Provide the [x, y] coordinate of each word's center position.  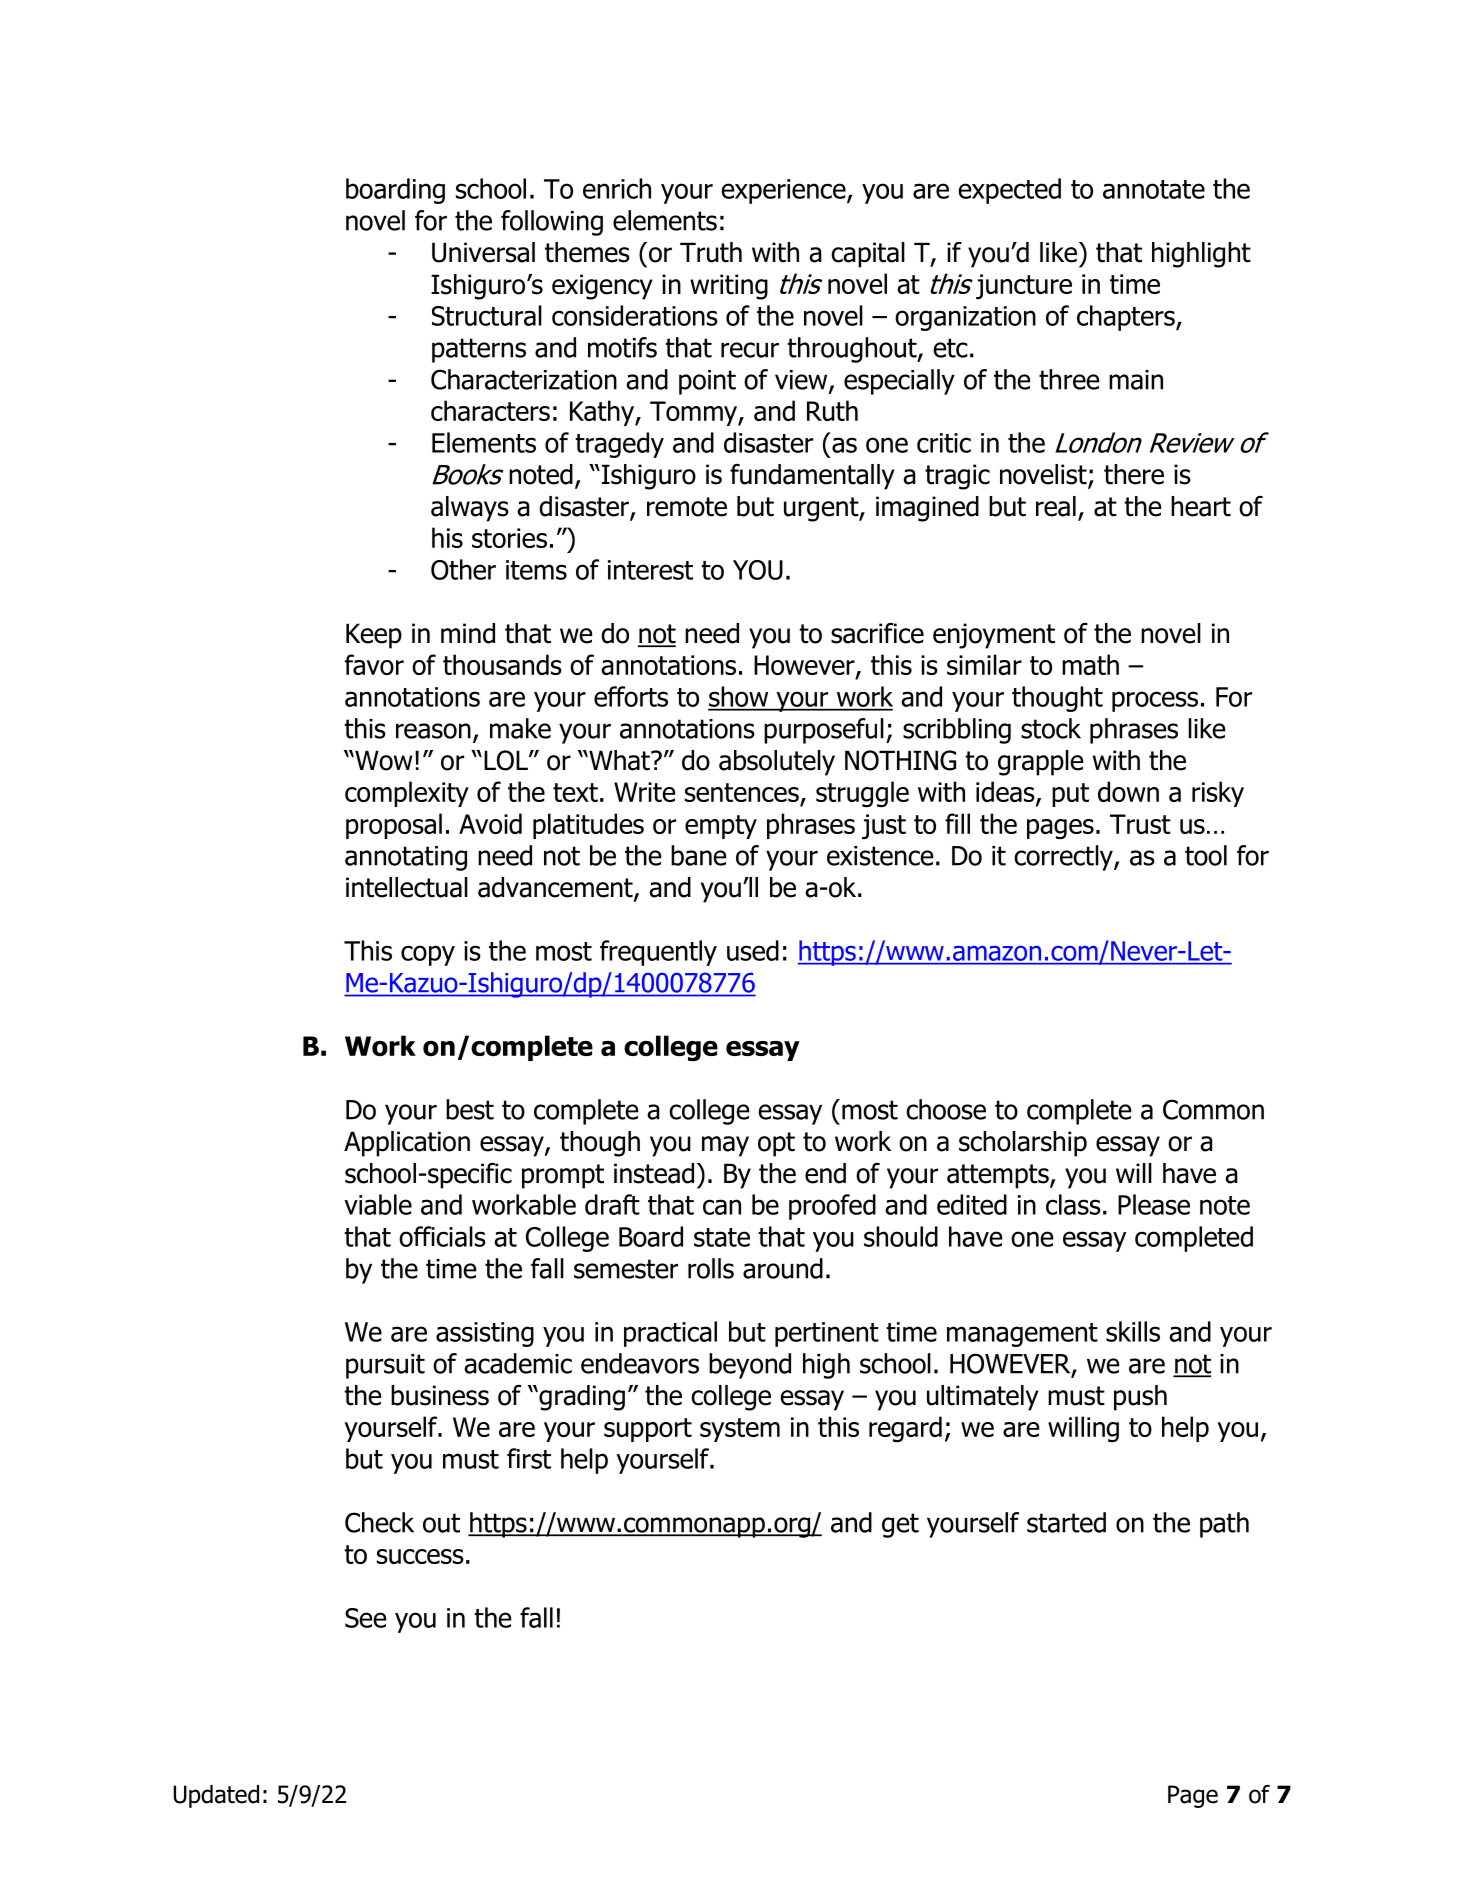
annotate [1154, 189]
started [1066, 1522]
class [1073, 1204]
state [722, 1237]
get [900, 1525]
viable [378, 1204]
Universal [483, 252]
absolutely [777, 763]
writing [729, 287]
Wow [383, 760]
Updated [216, 1796]
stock [1051, 728]
